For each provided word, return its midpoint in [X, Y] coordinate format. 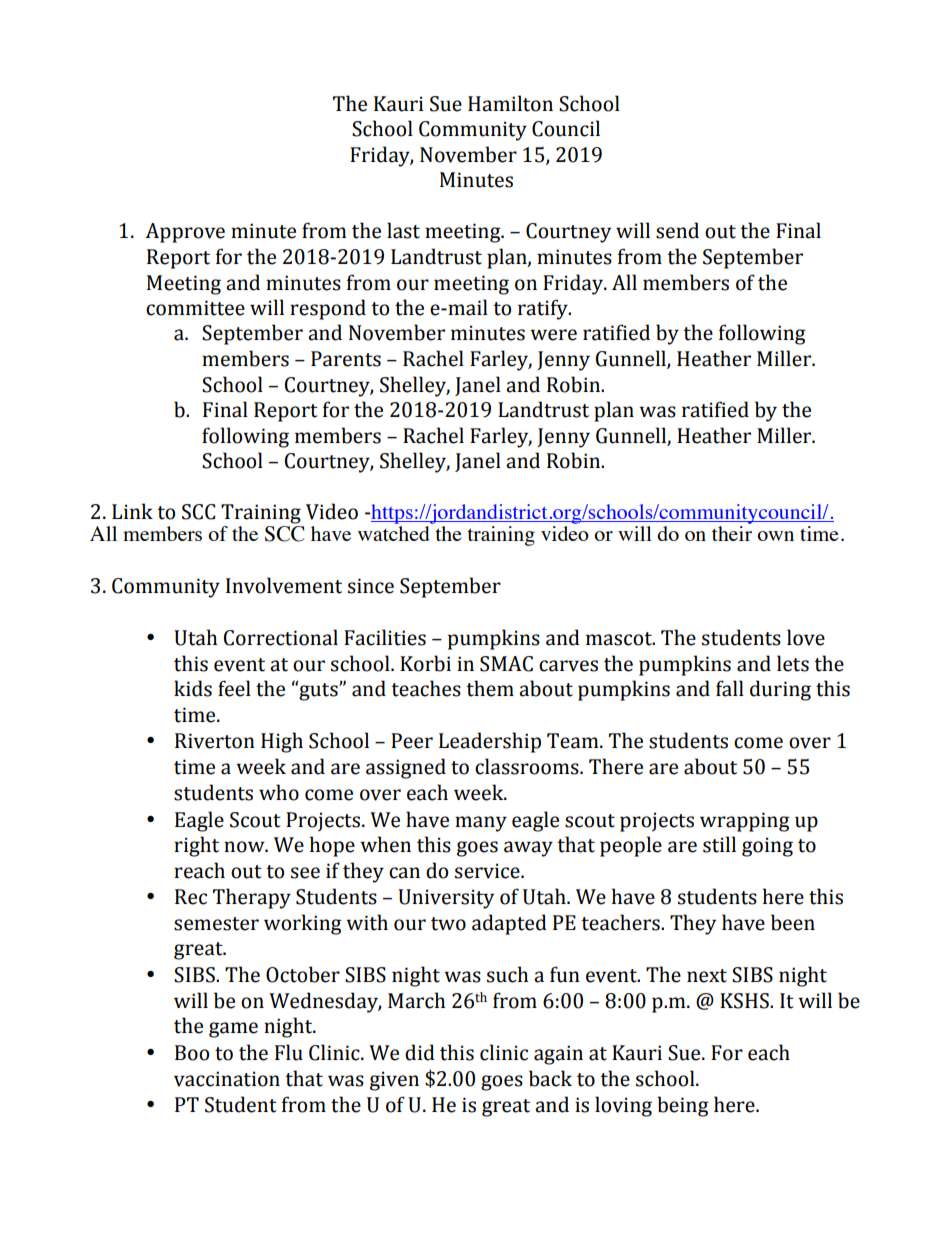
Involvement [284, 585]
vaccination [227, 1079]
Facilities [385, 637]
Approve [185, 233]
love [806, 637]
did [420, 1052]
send [677, 230]
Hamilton [510, 103]
